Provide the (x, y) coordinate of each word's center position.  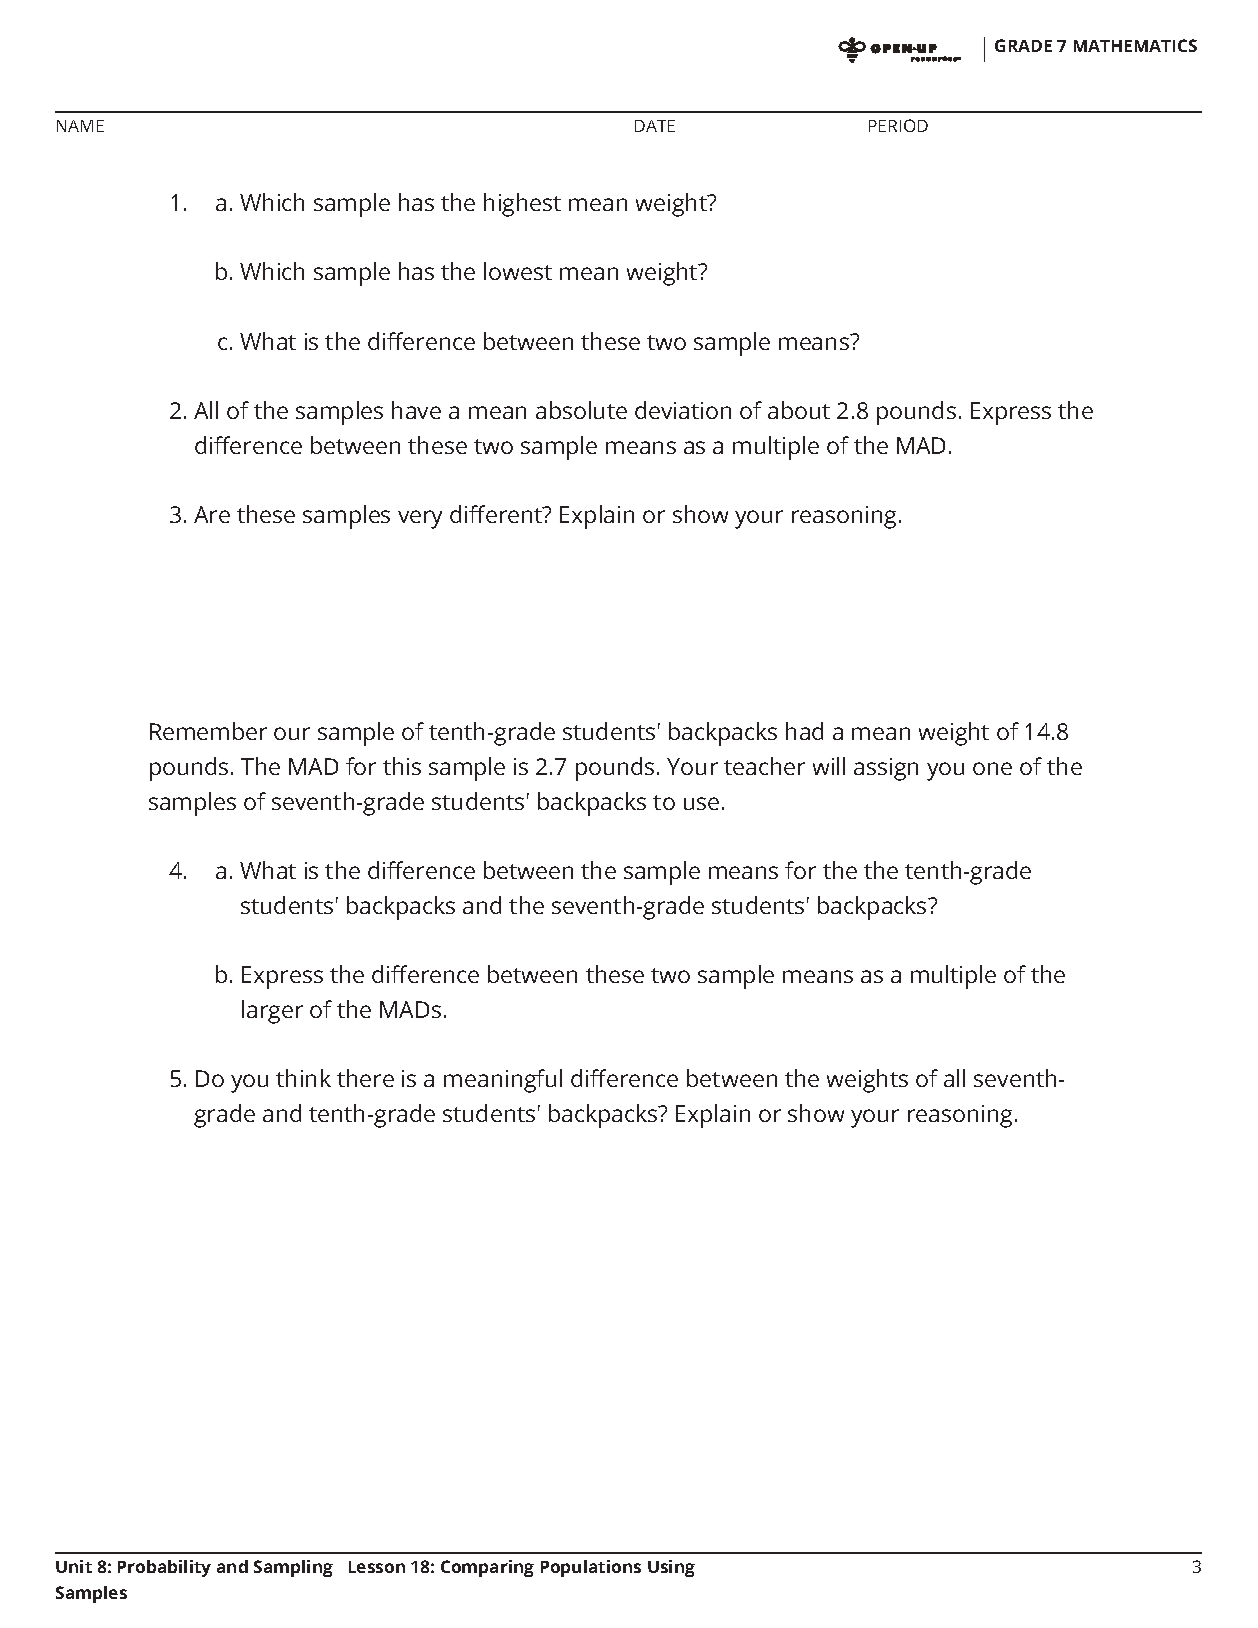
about (799, 410)
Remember (208, 731)
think (303, 1078)
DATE (655, 126)
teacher (764, 766)
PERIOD (898, 125)
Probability (164, 1568)
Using (671, 1568)
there (365, 1078)
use (701, 803)
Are (212, 514)
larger (272, 1012)
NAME (80, 126)
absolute (581, 410)
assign (886, 769)
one (992, 768)
